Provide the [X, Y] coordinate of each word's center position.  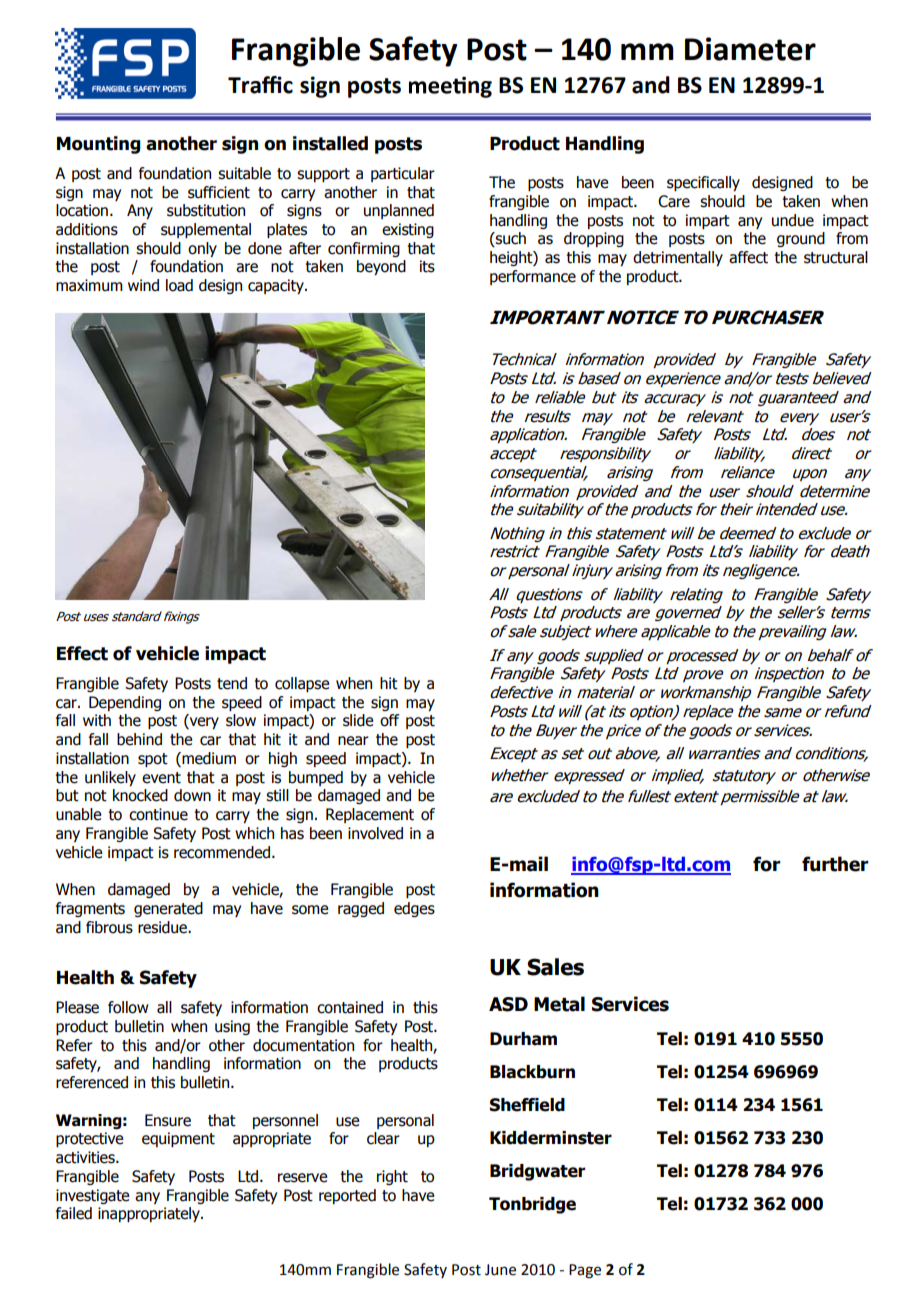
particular [403, 174]
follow [128, 1007]
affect [748, 257]
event [161, 778]
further [835, 864]
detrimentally [678, 258]
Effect [82, 653]
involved [375, 833]
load [179, 285]
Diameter [750, 49]
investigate [93, 1196]
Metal [559, 1004]
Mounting [99, 145]
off [390, 720]
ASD [508, 1004]
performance [533, 277]
